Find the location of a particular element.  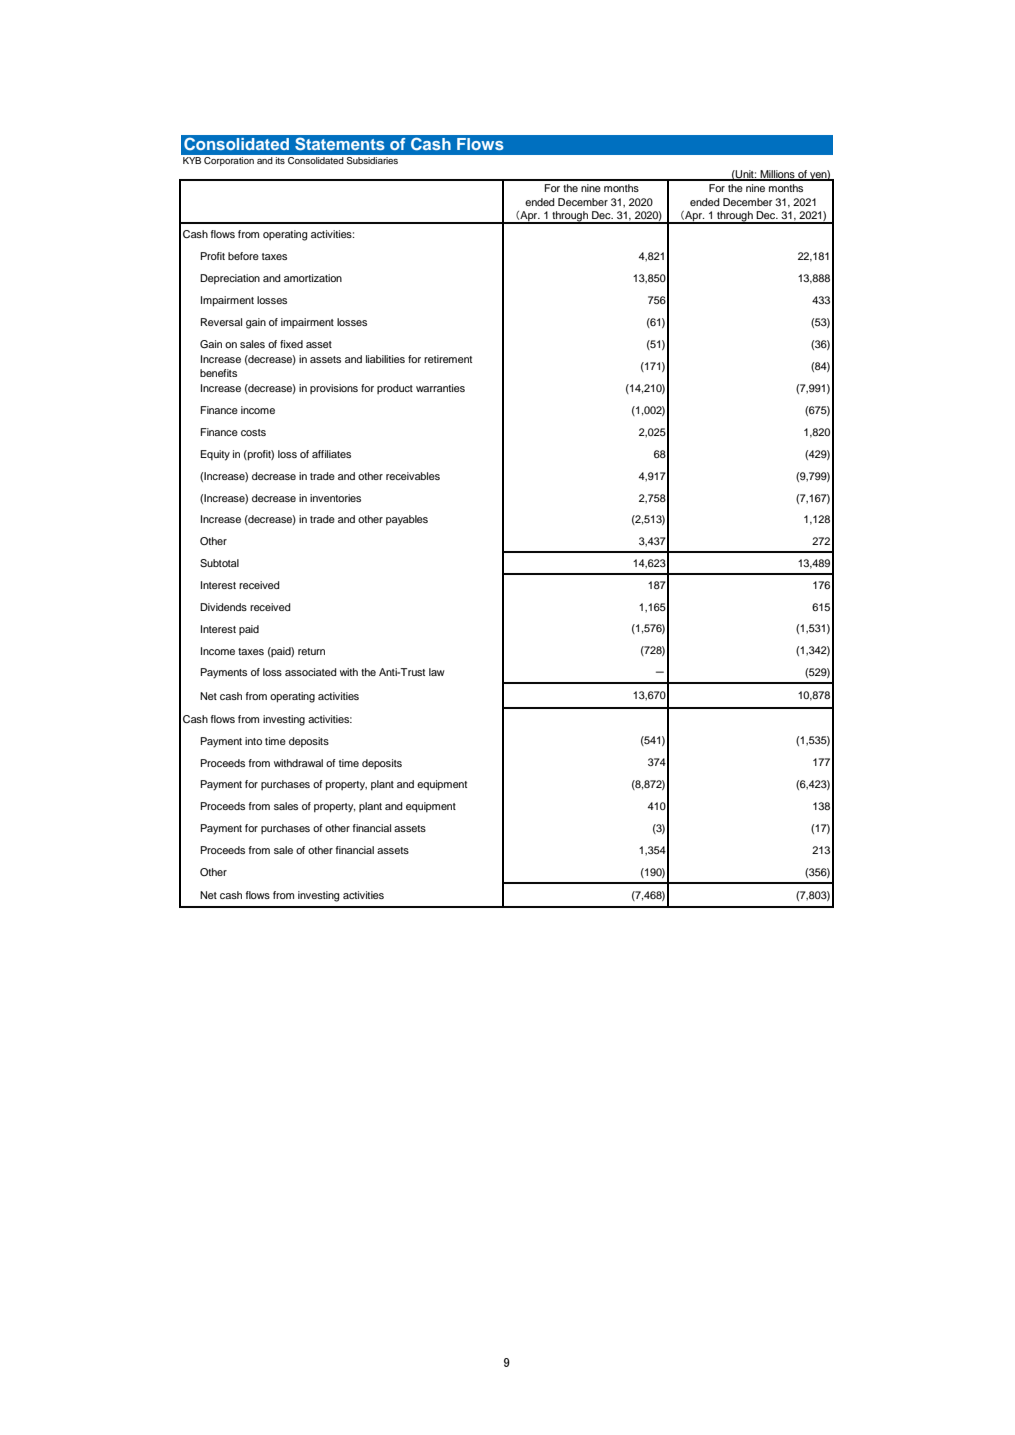

law is located at coordinates (437, 672).
